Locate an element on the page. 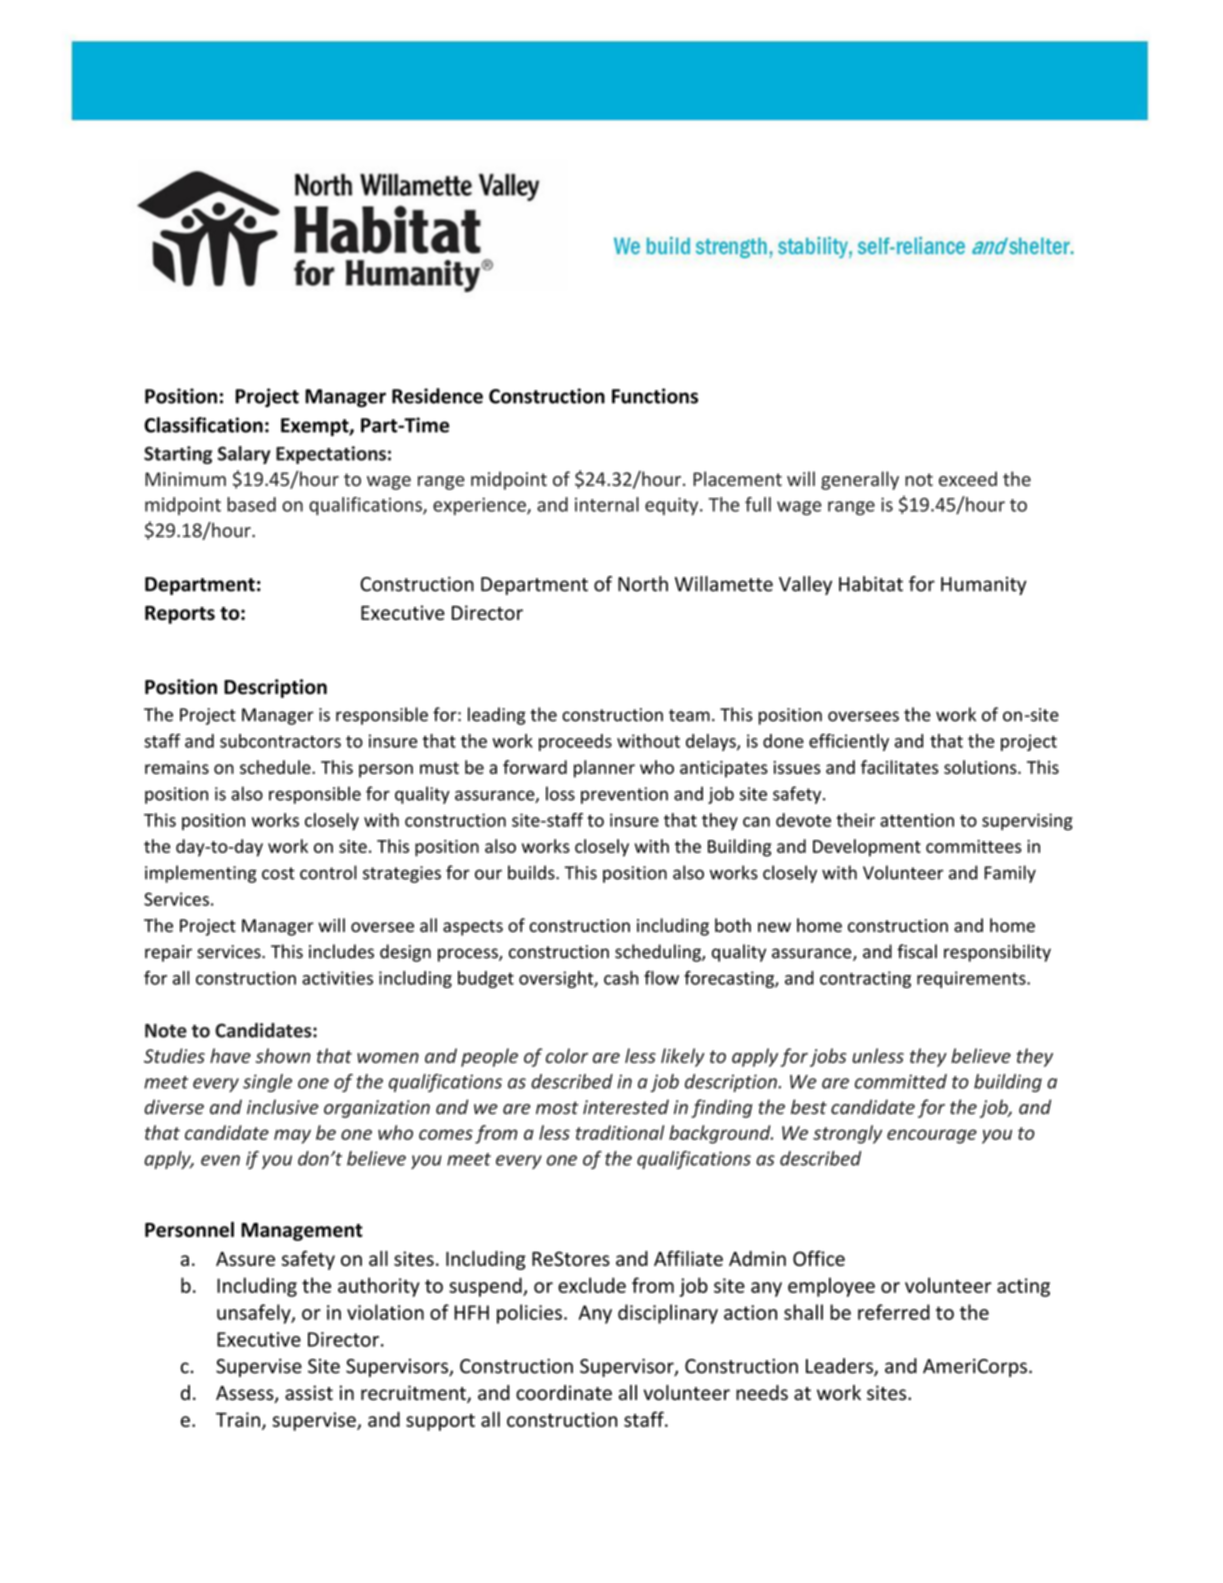  Assess is located at coordinates (246, 1394).
